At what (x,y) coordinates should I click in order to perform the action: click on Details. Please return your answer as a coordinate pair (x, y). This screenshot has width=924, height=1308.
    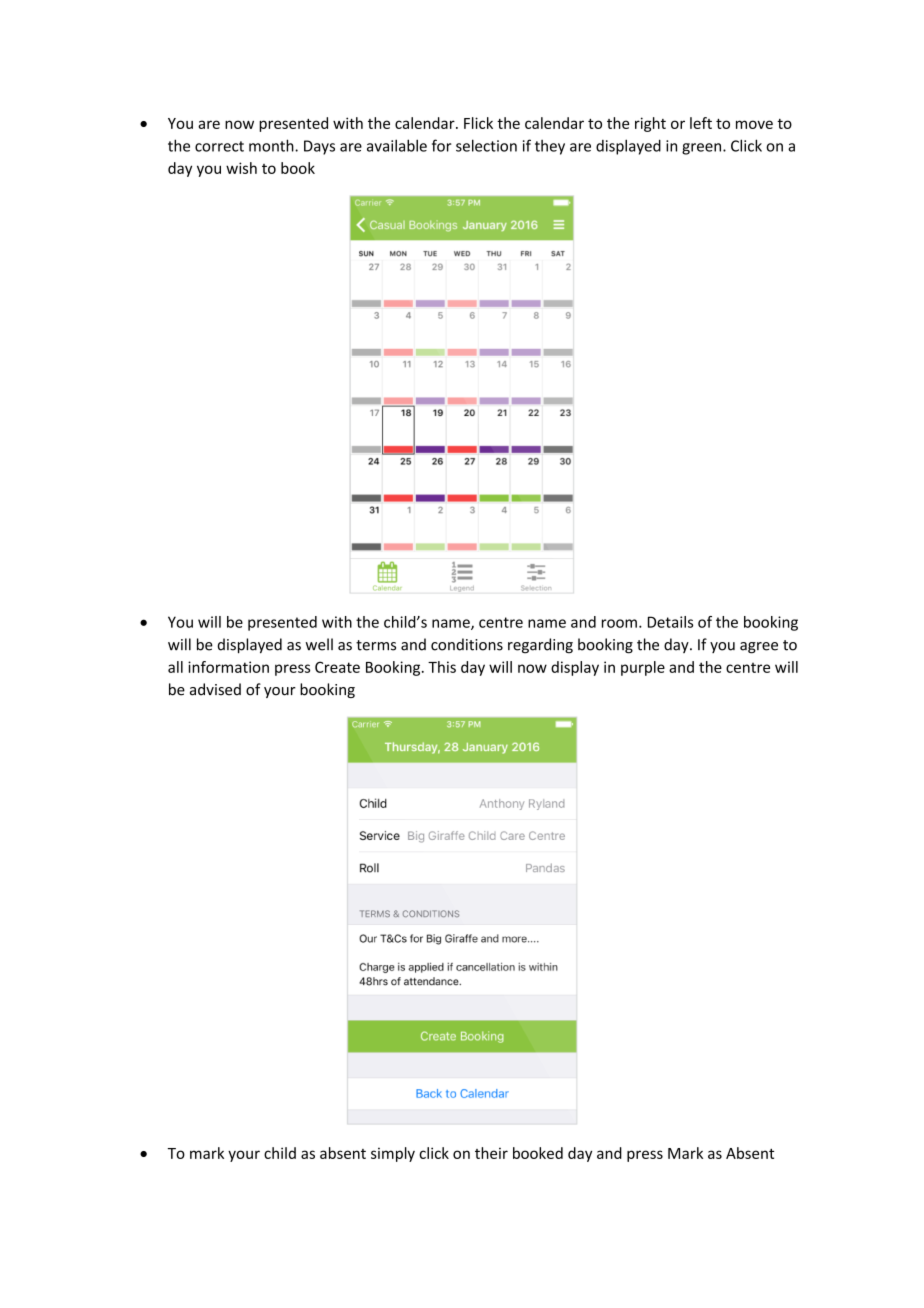
    Looking at the image, I should click on (670, 622).
